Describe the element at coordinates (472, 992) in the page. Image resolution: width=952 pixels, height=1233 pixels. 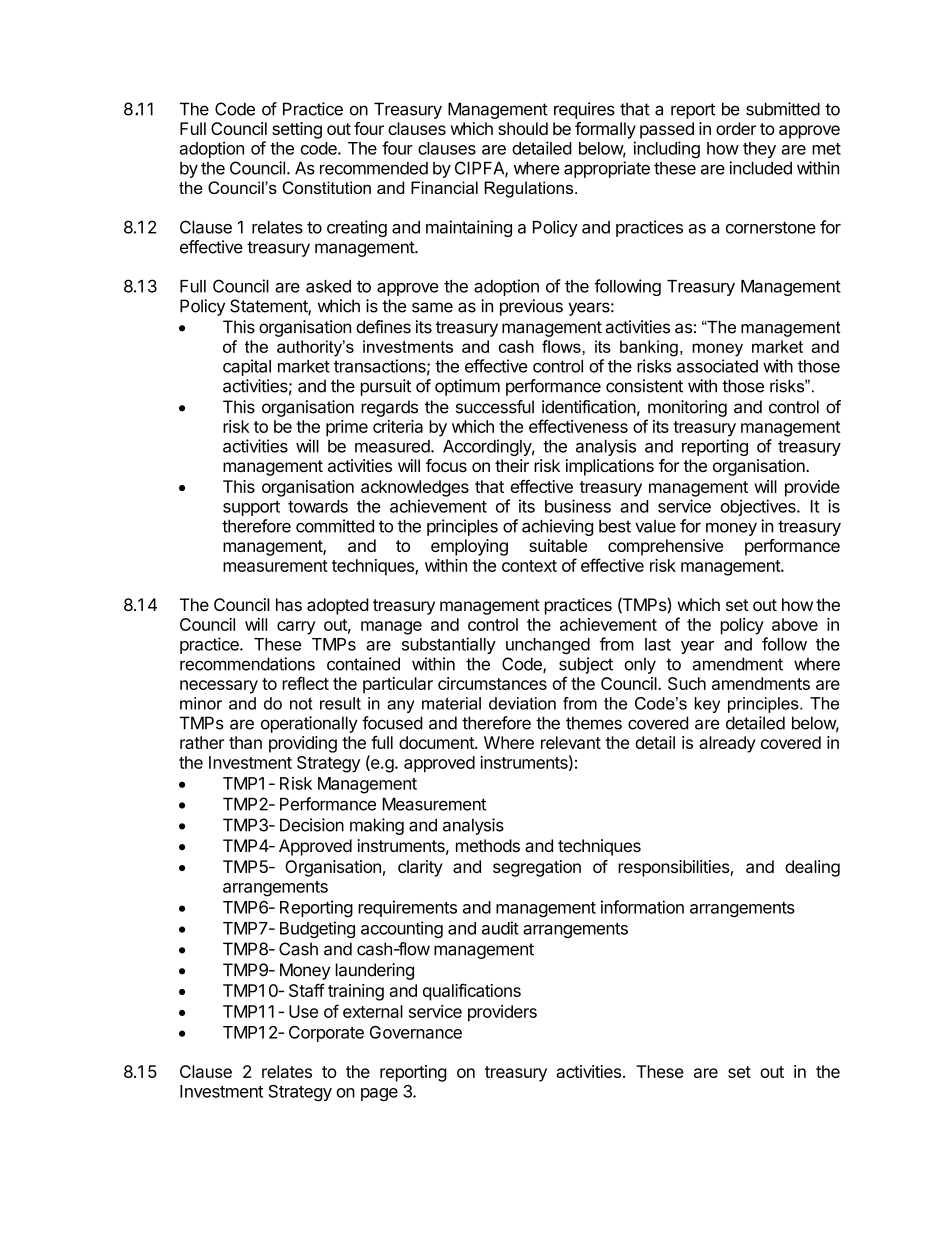
I see `qualifications` at that location.
